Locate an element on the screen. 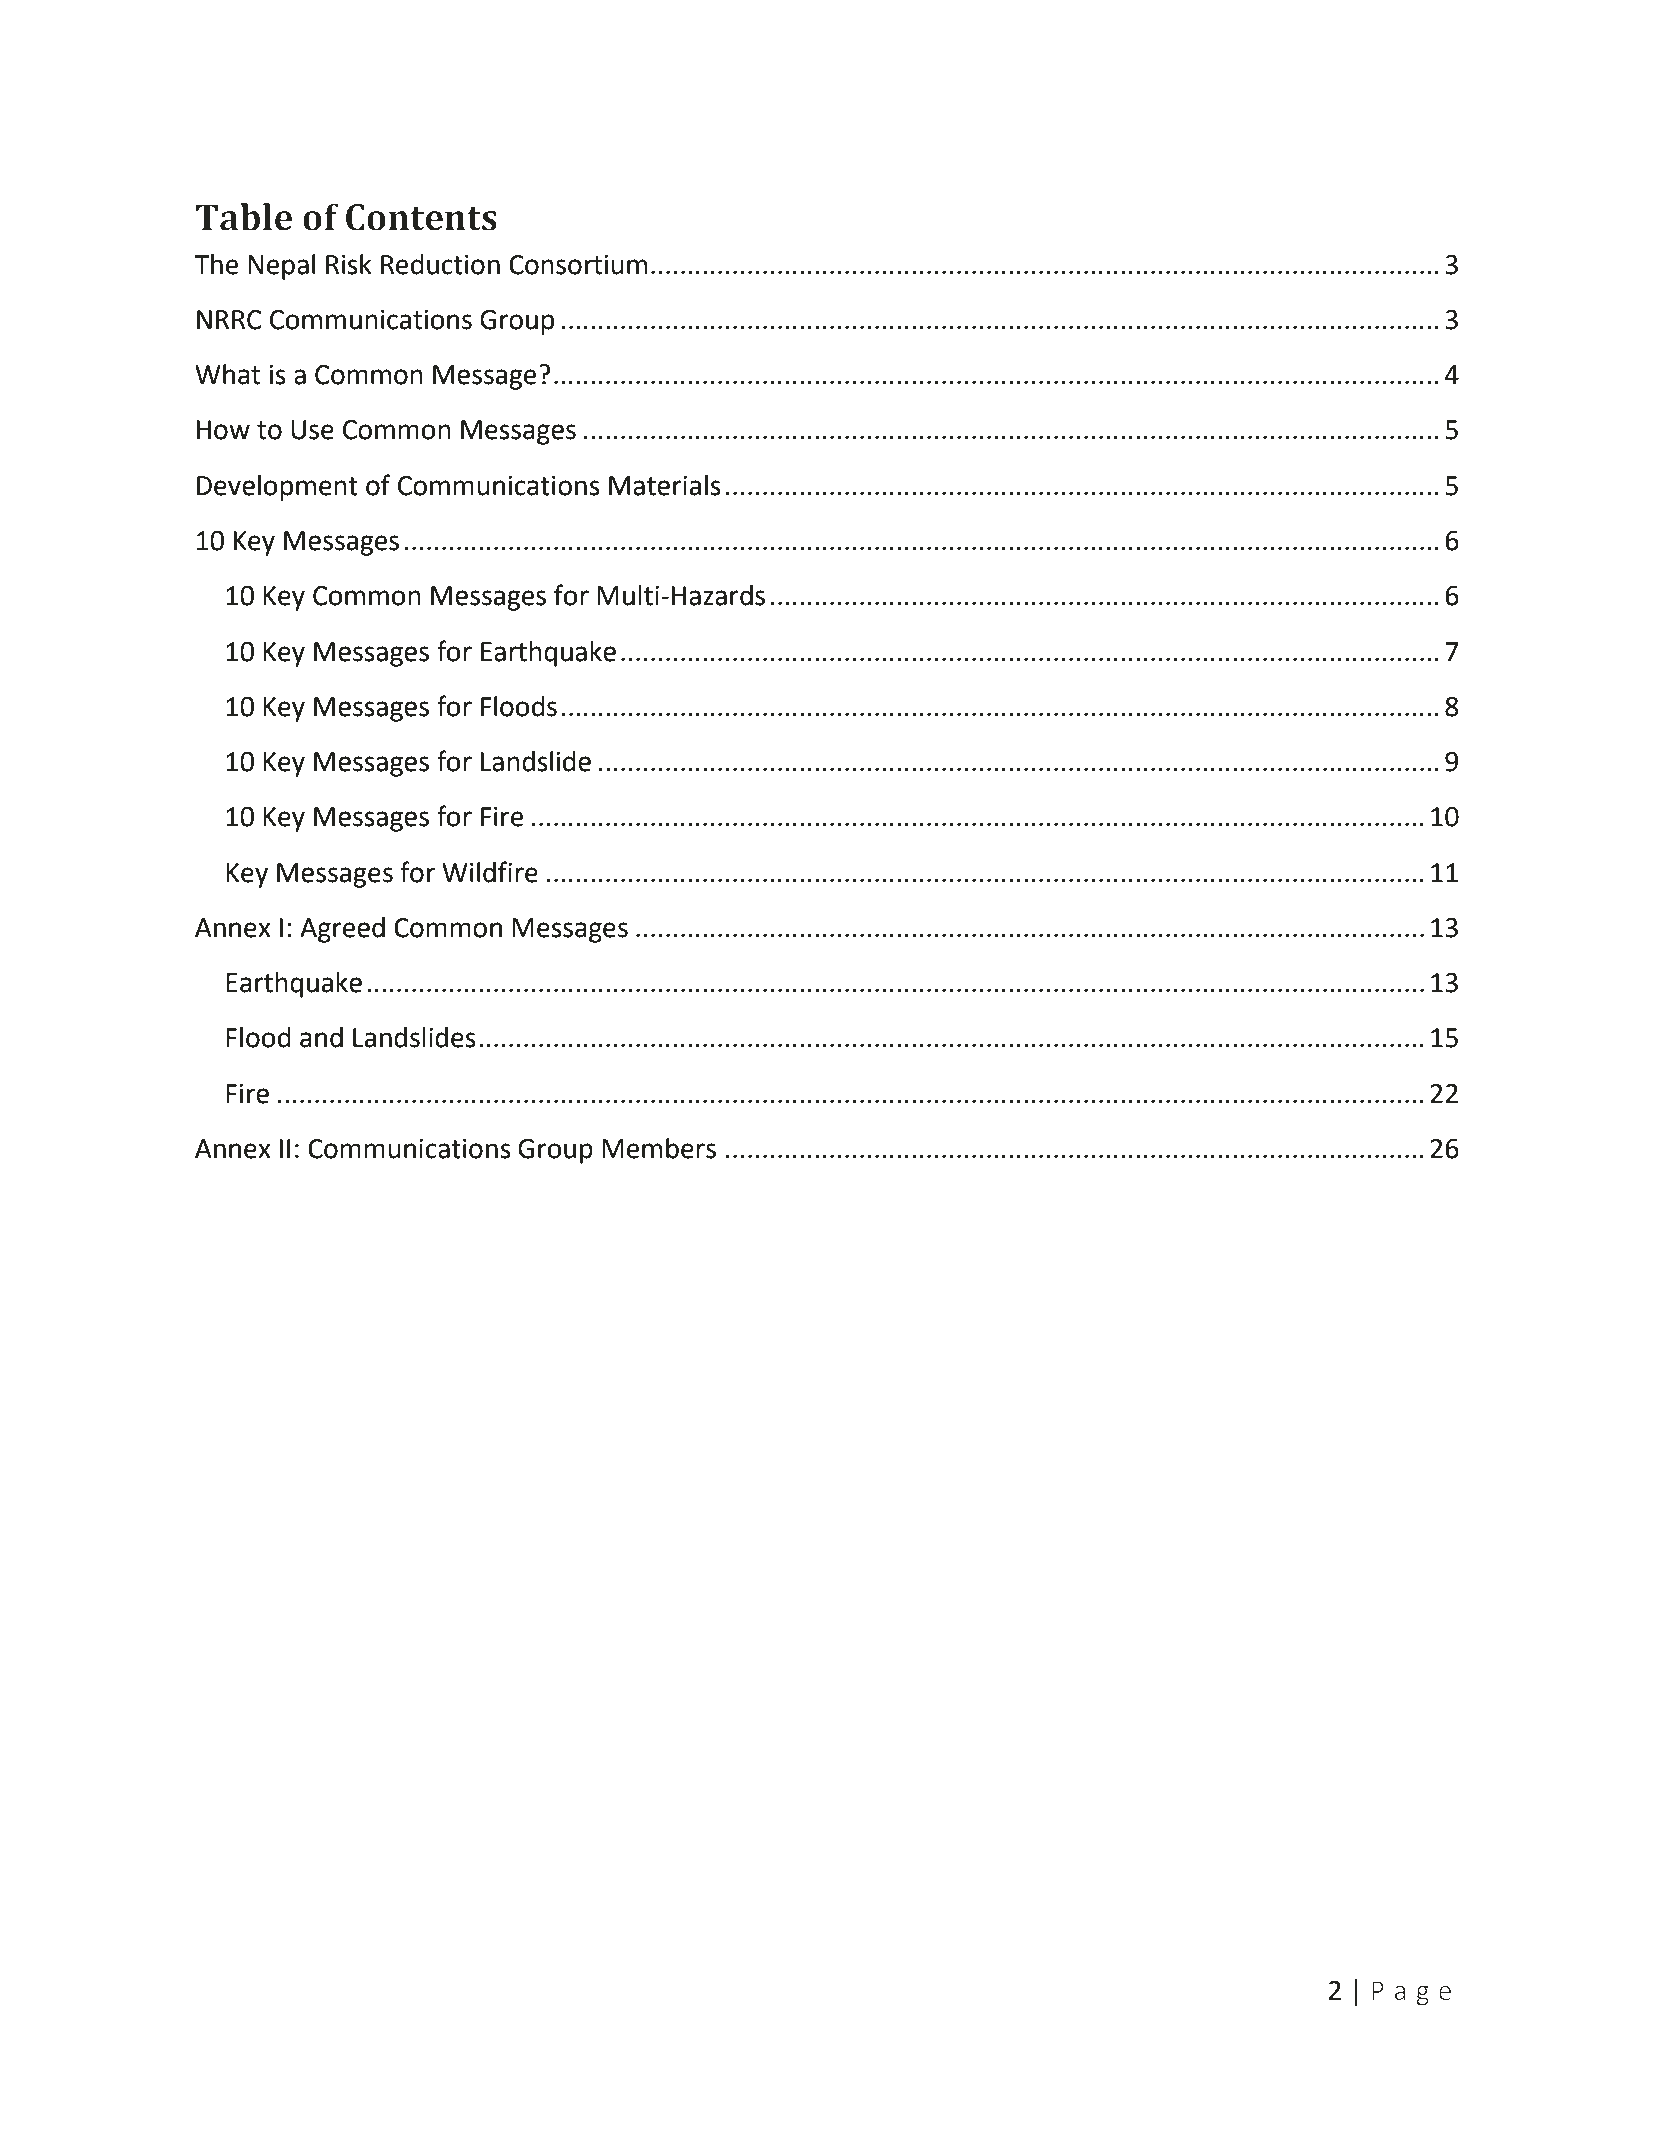 The height and width of the screenshot is (2141, 1655). What is located at coordinates (227, 374).
